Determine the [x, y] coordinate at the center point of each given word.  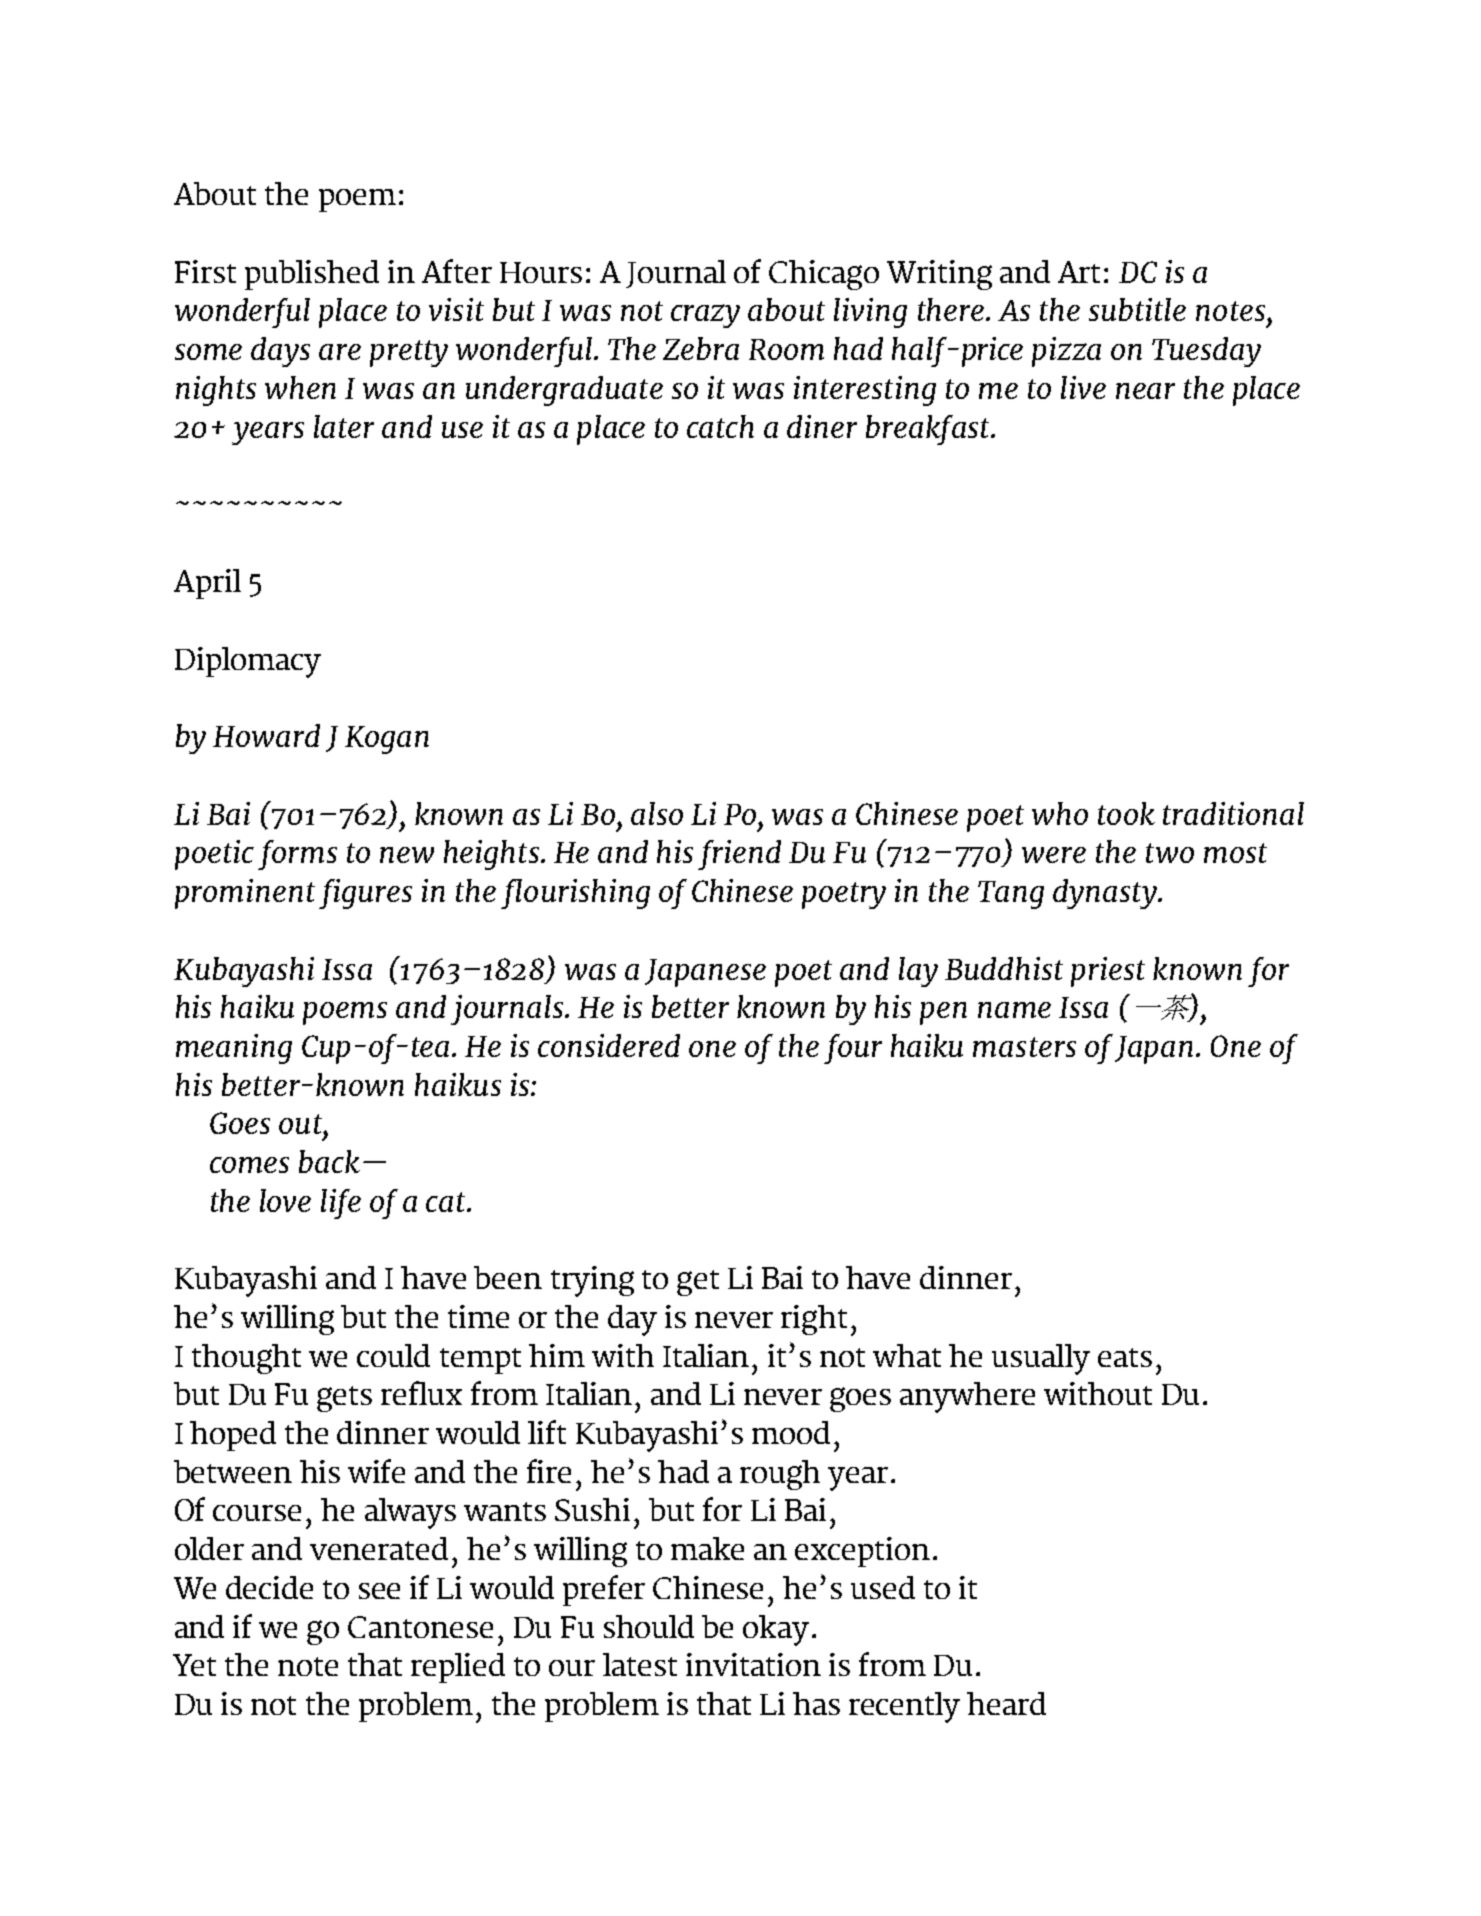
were [1054, 855]
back [329, 1161]
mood [791, 1432]
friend [739, 855]
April [207, 584]
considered [609, 1045]
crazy [705, 316]
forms [297, 855]
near [1145, 391]
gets [344, 1399]
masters [1024, 1047]
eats [1125, 1357]
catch [720, 426]
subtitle [1137, 309]
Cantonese [420, 1627]
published [312, 275]
